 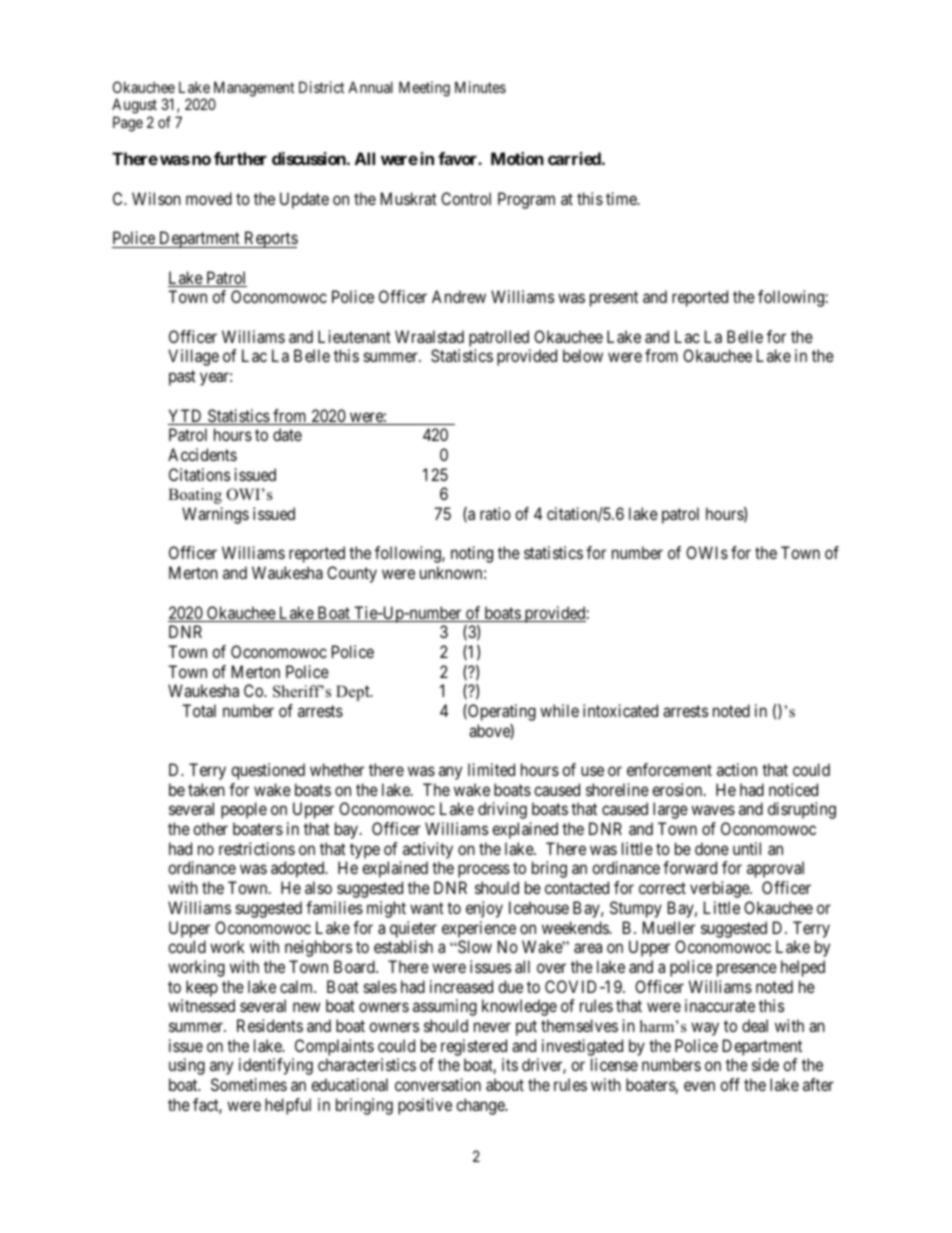 I want to click on Minutes, so click(x=480, y=87).
